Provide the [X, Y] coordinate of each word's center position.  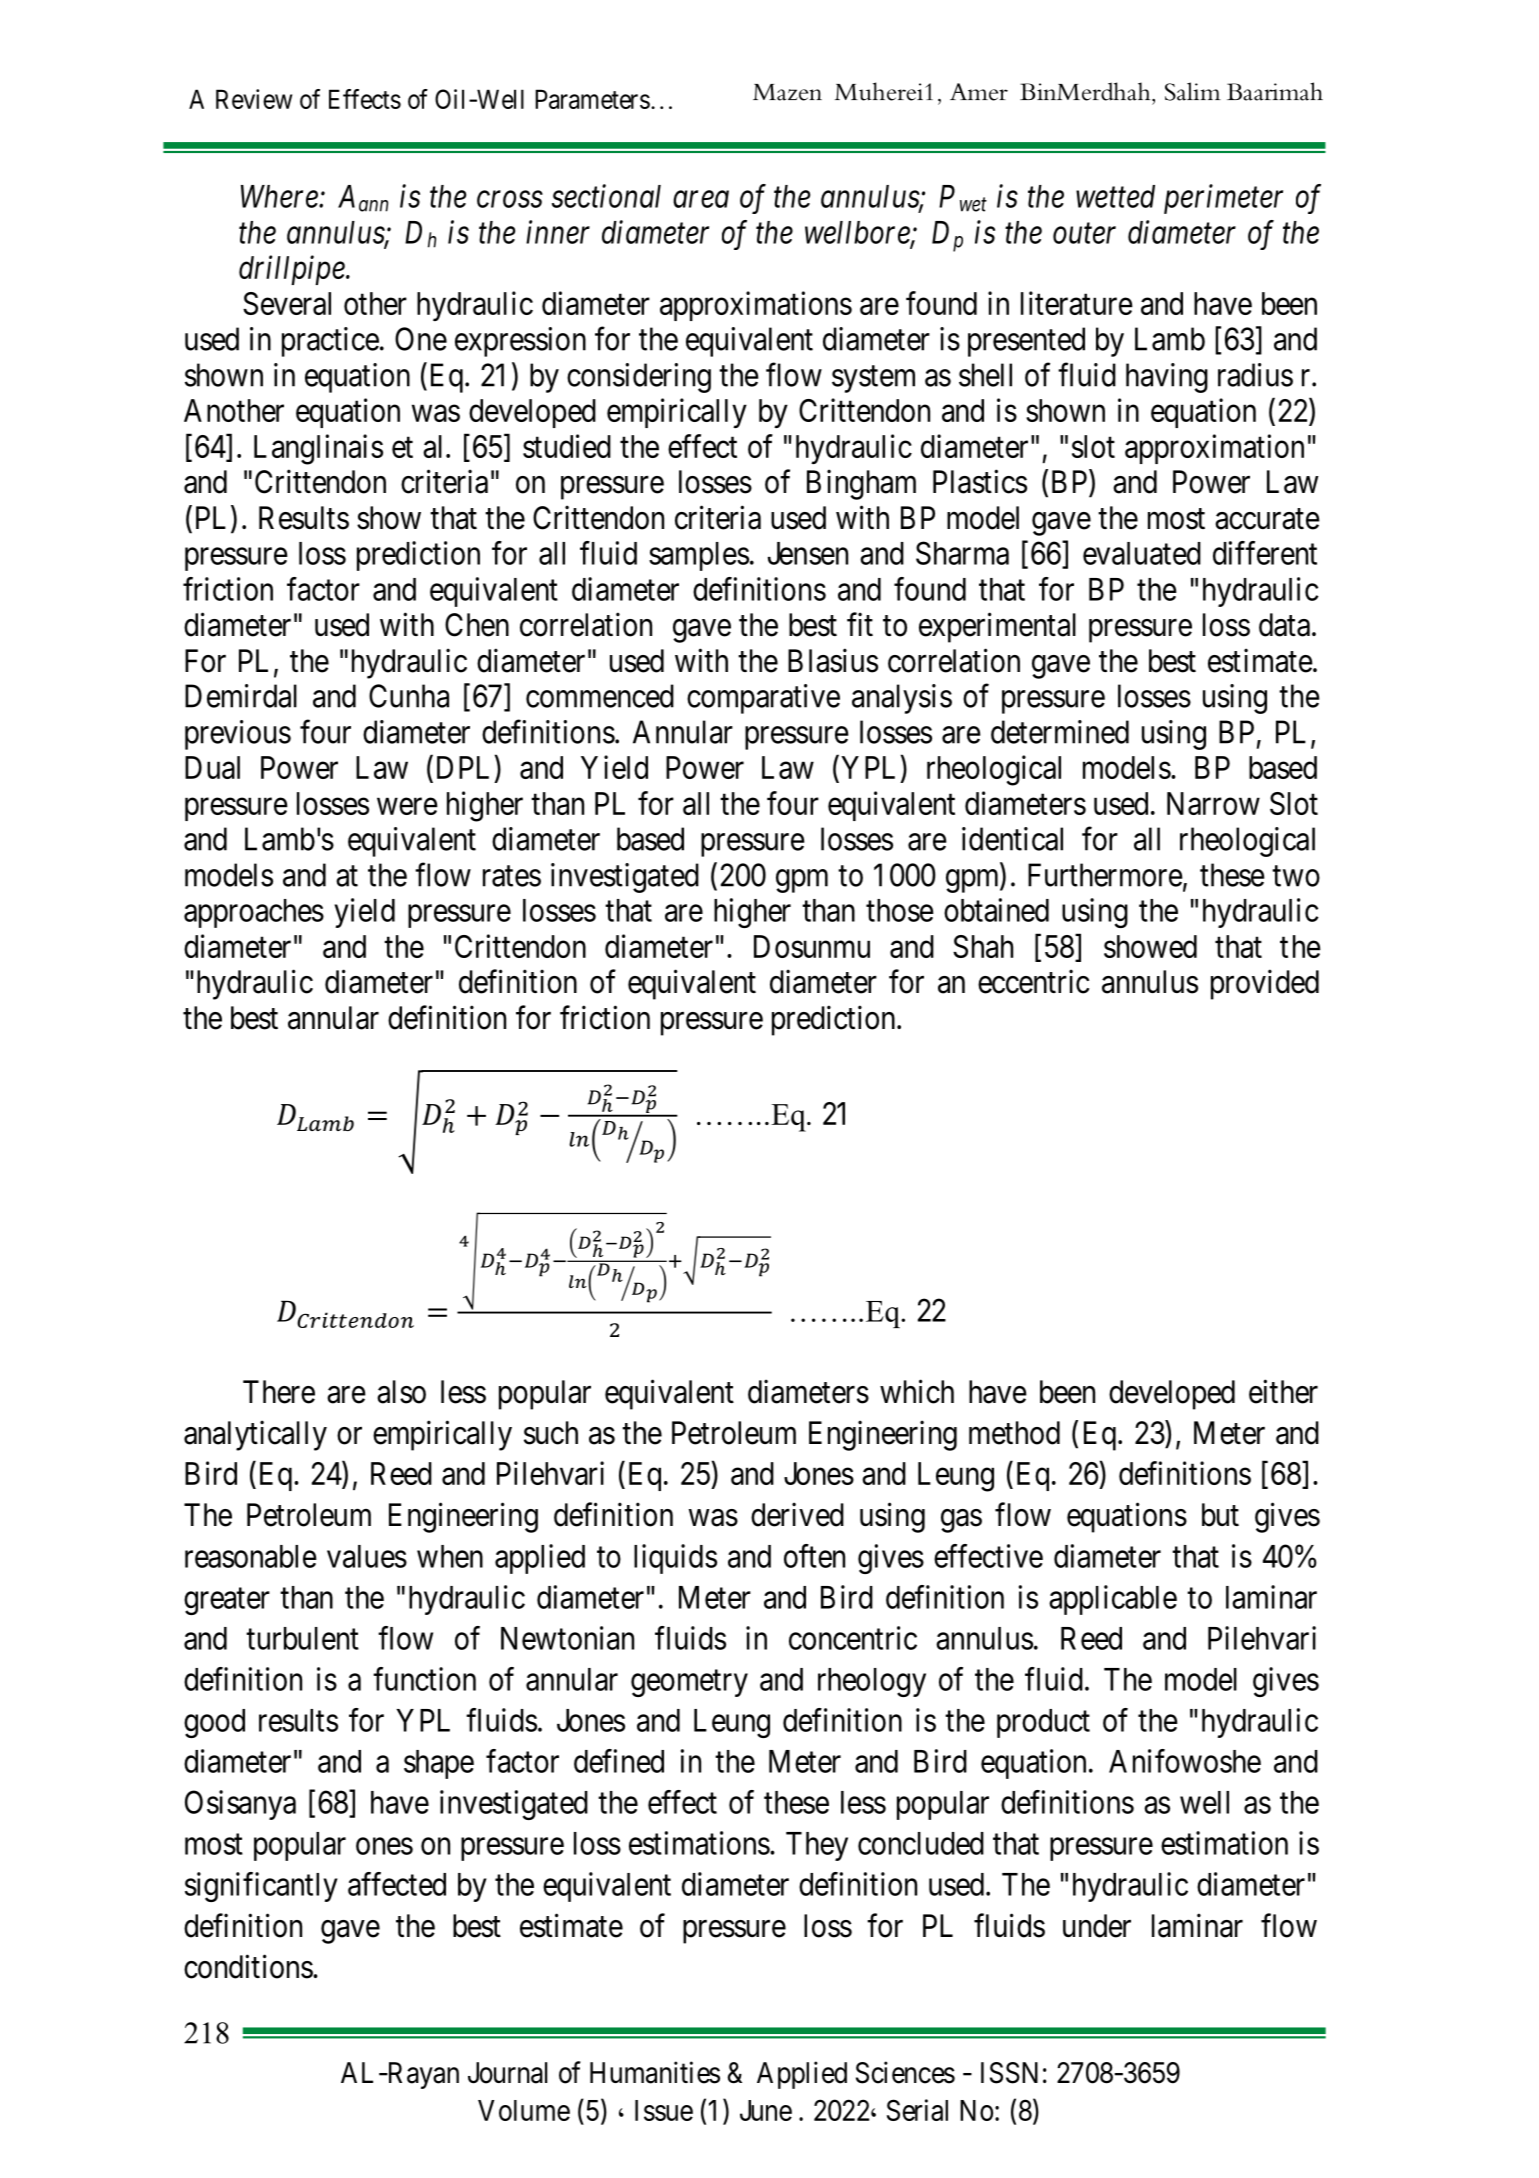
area [701, 199]
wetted [1115, 196]
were [407, 806]
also [401, 1392]
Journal [507, 2073]
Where [280, 196]
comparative [763, 699]
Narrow [1213, 803]
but [1220, 1515]
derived [797, 1514]
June [766, 2110]
